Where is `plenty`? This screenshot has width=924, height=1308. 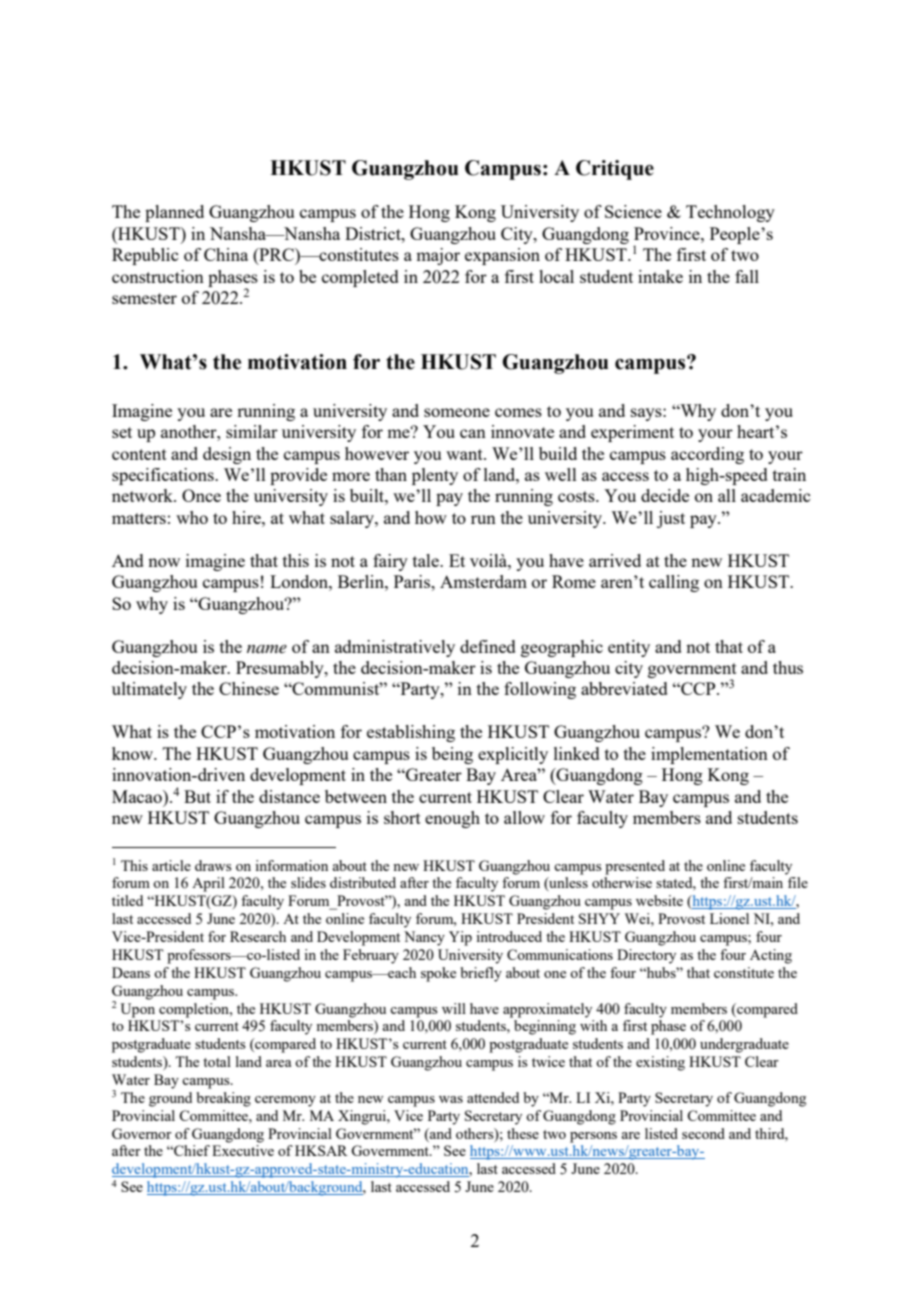
plenty is located at coordinates (435, 476).
